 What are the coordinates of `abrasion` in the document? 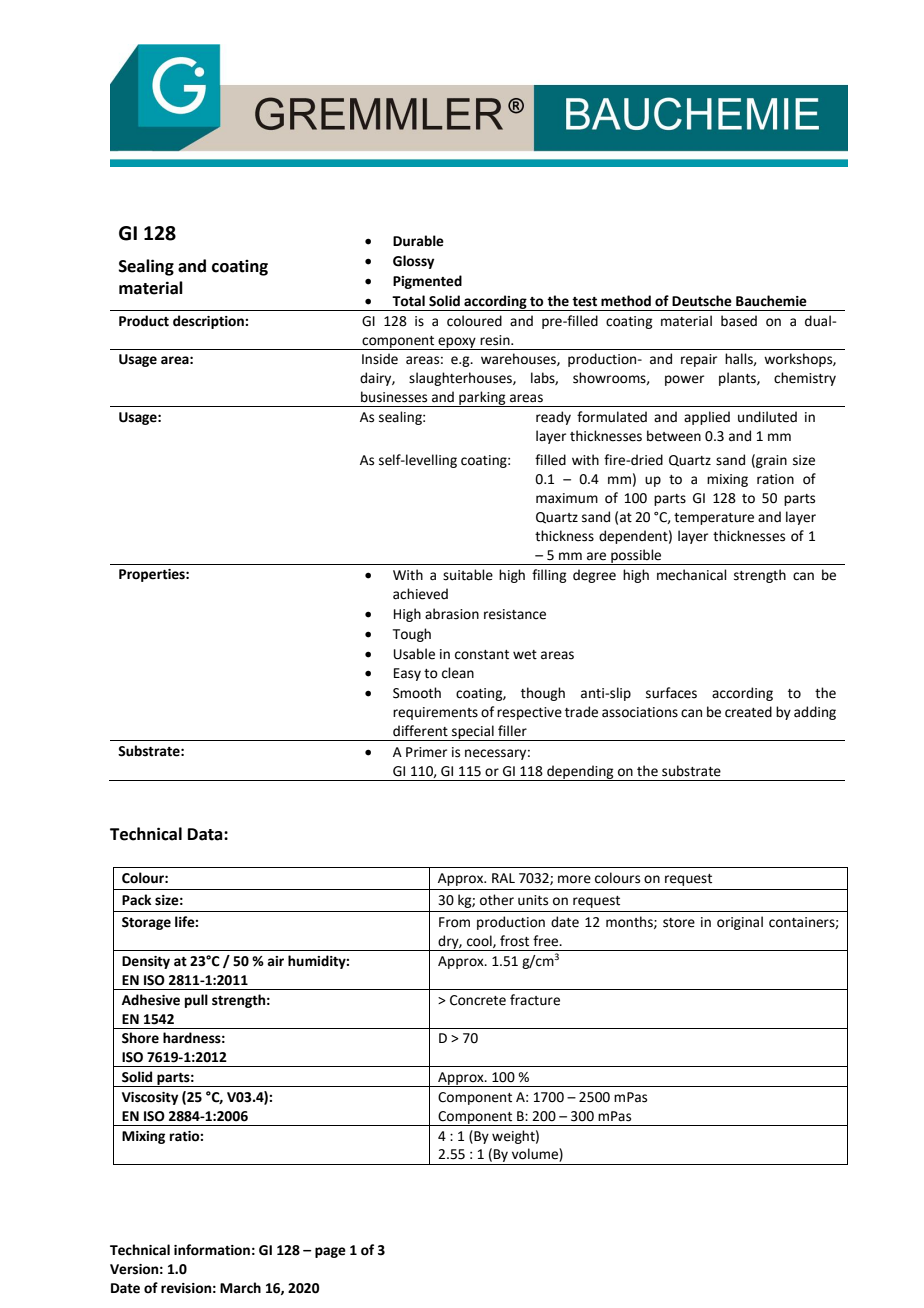 It's located at (452, 614).
